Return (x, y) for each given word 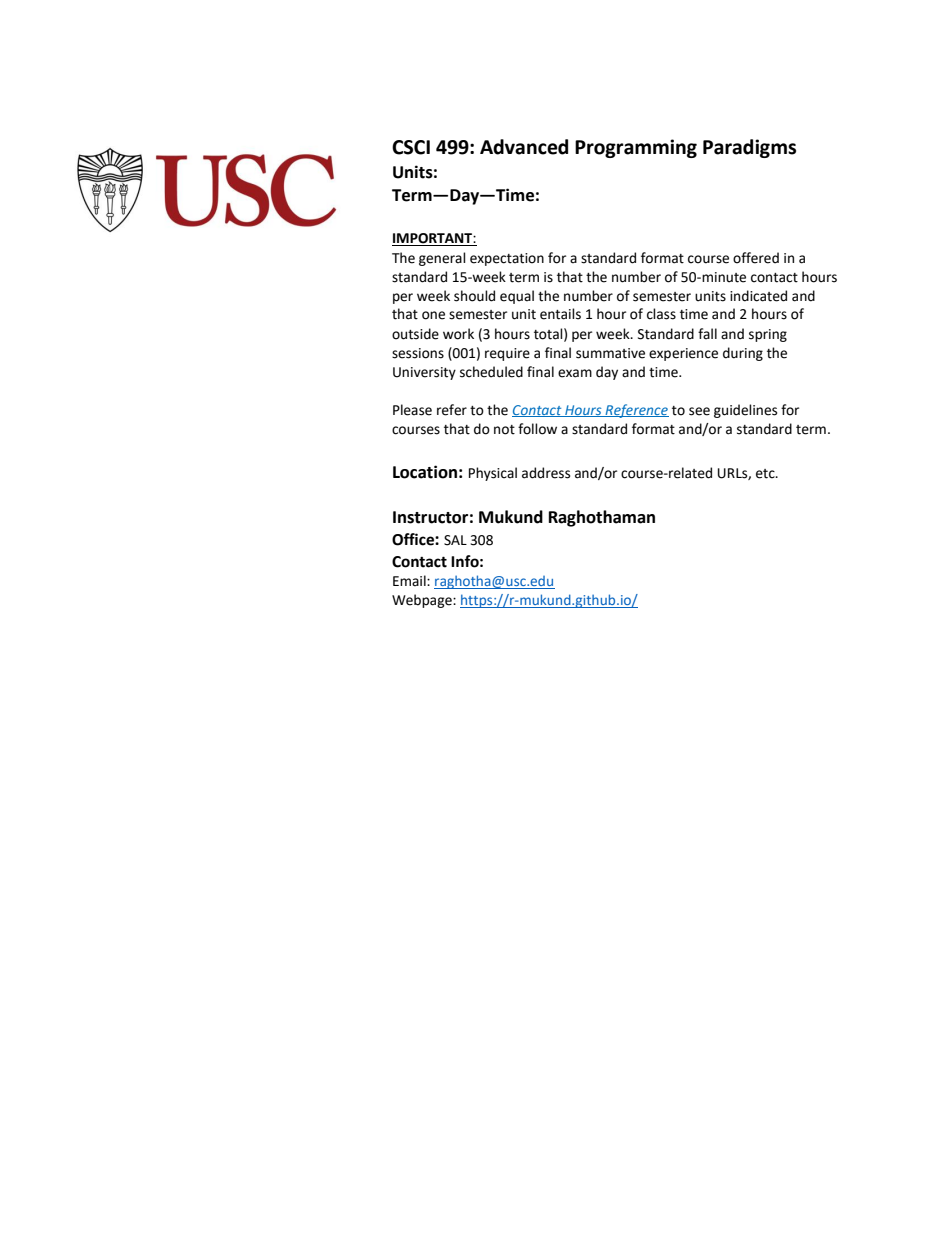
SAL (455, 540)
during (743, 354)
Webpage (423, 601)
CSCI (411, 147)
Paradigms (749, 148)
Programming (636, 148)
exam (575, 373)
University (424, 373)
